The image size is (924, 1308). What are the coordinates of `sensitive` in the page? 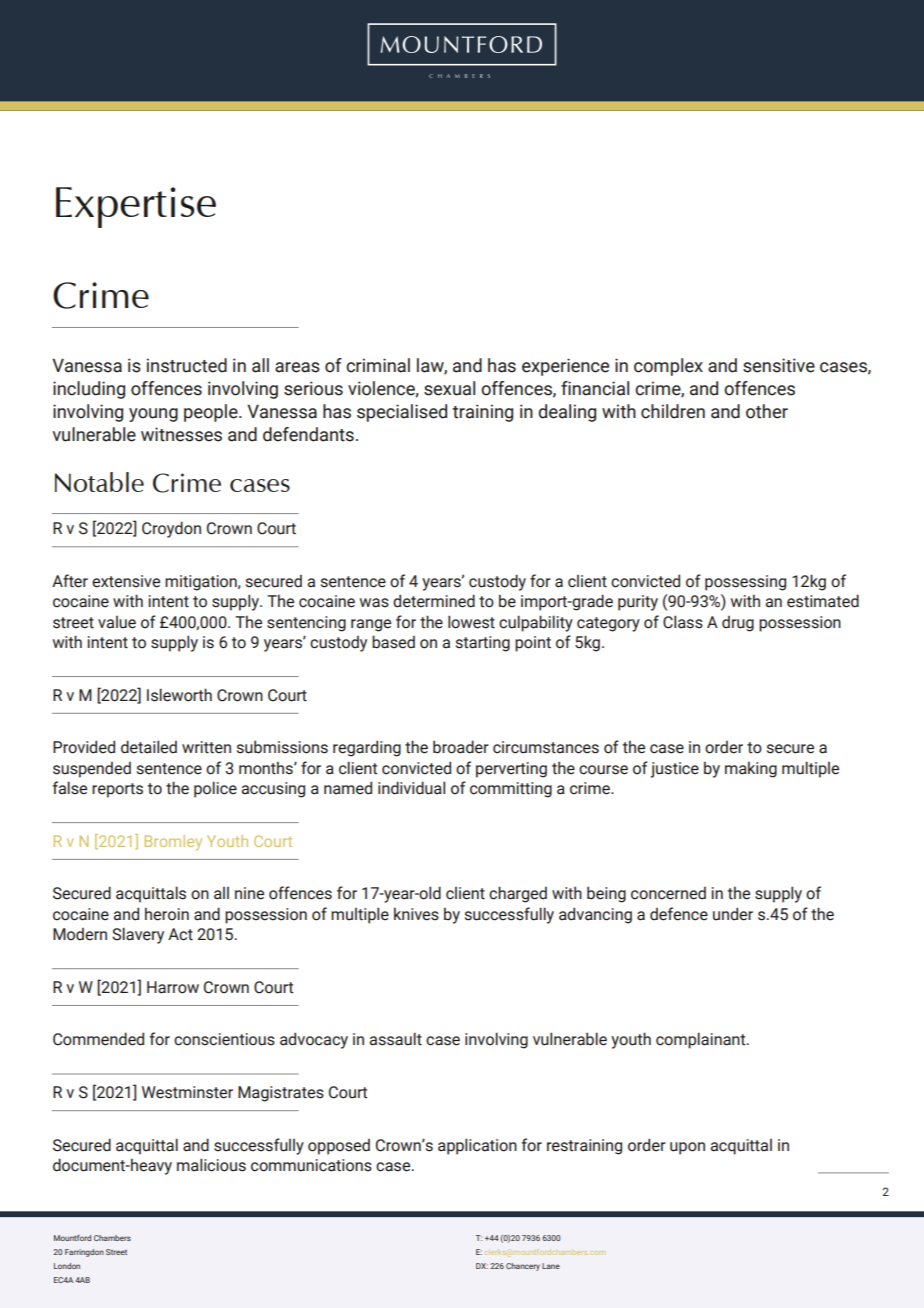 It's located at (779, 365).
